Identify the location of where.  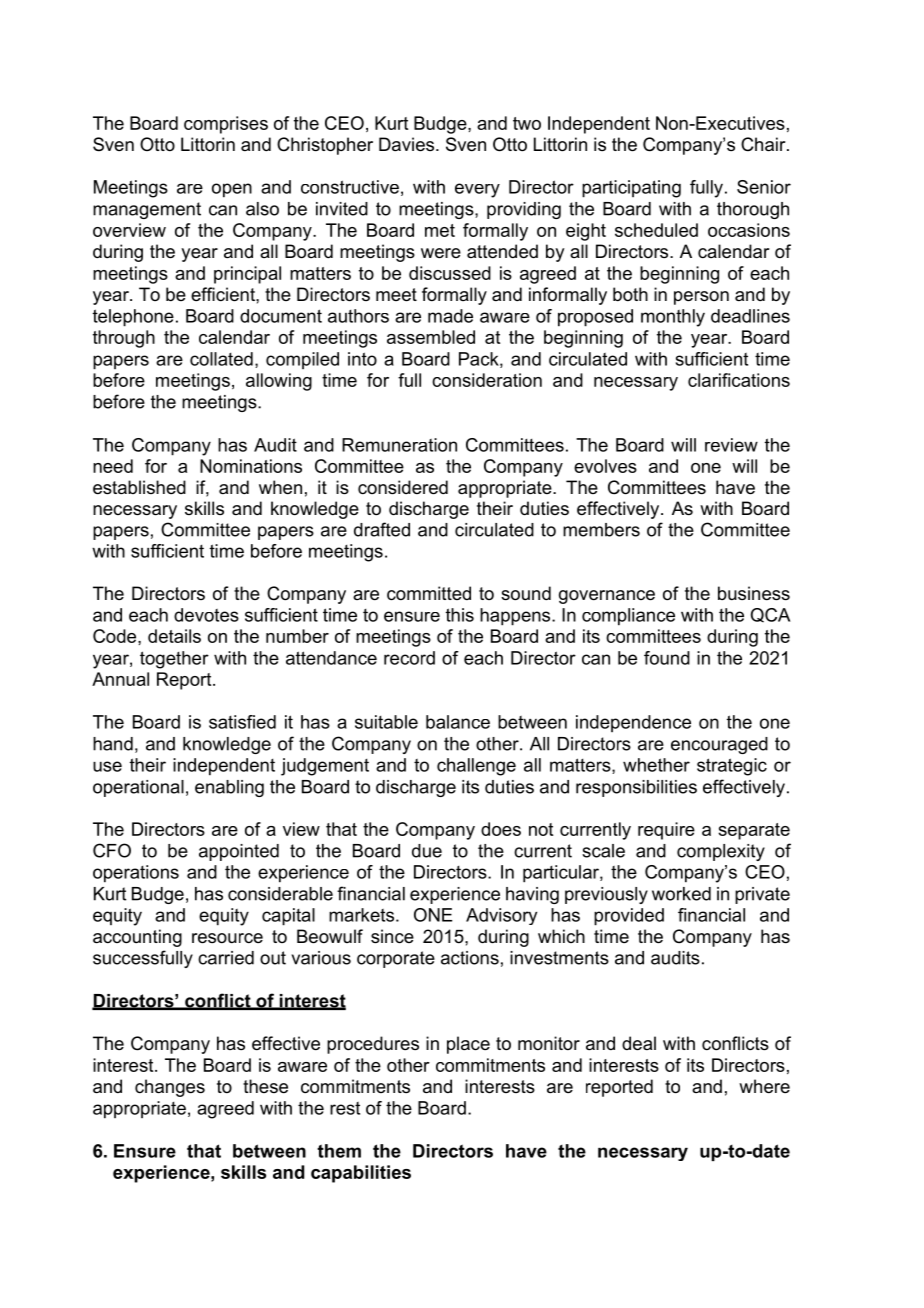
(764, 1086).
